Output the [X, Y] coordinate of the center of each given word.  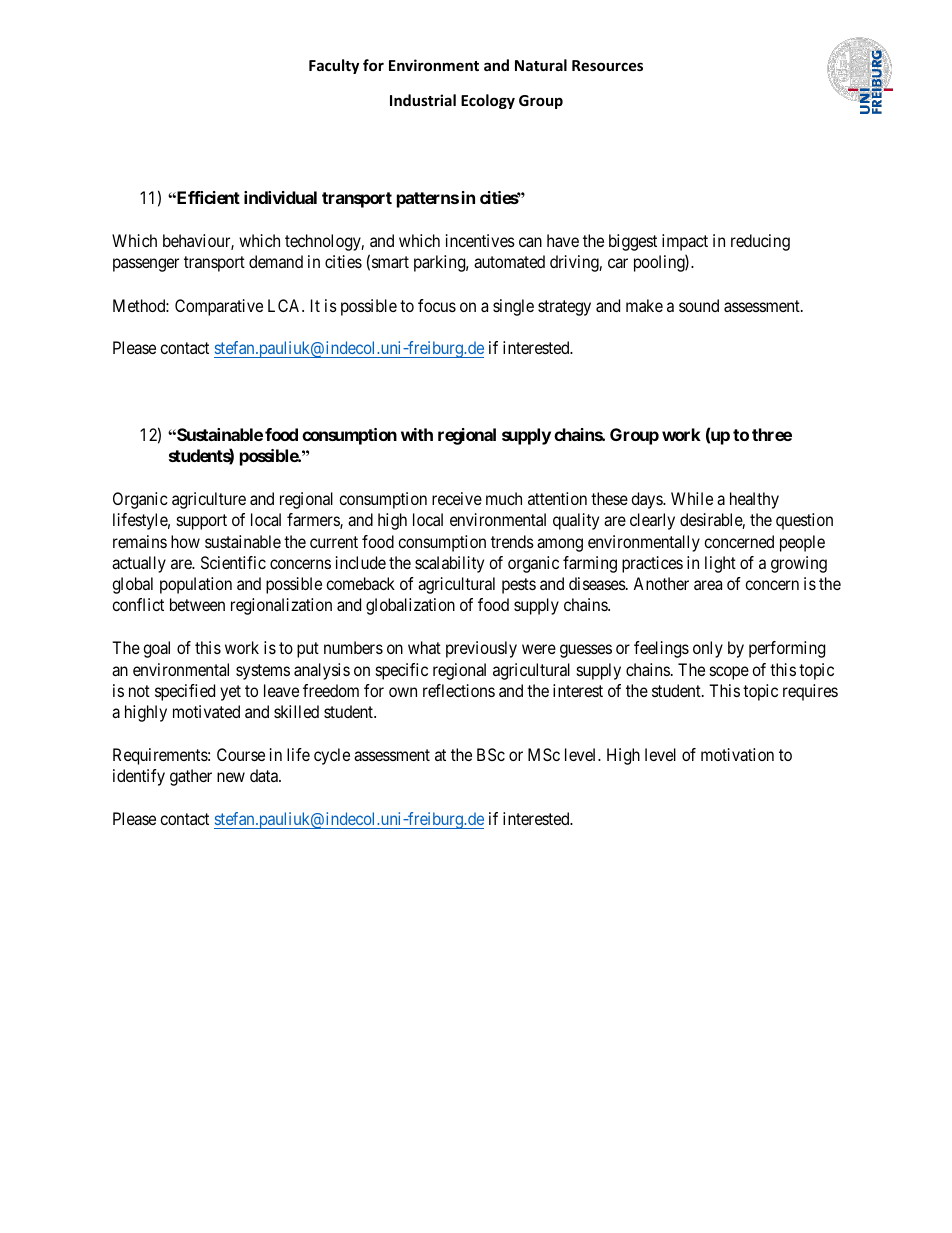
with [417, 434]
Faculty [334, 66]
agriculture [209, 500]
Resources [607, 65]
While [692, 498]
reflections [459, 690]
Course [241, 754]
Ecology [488, 101]
